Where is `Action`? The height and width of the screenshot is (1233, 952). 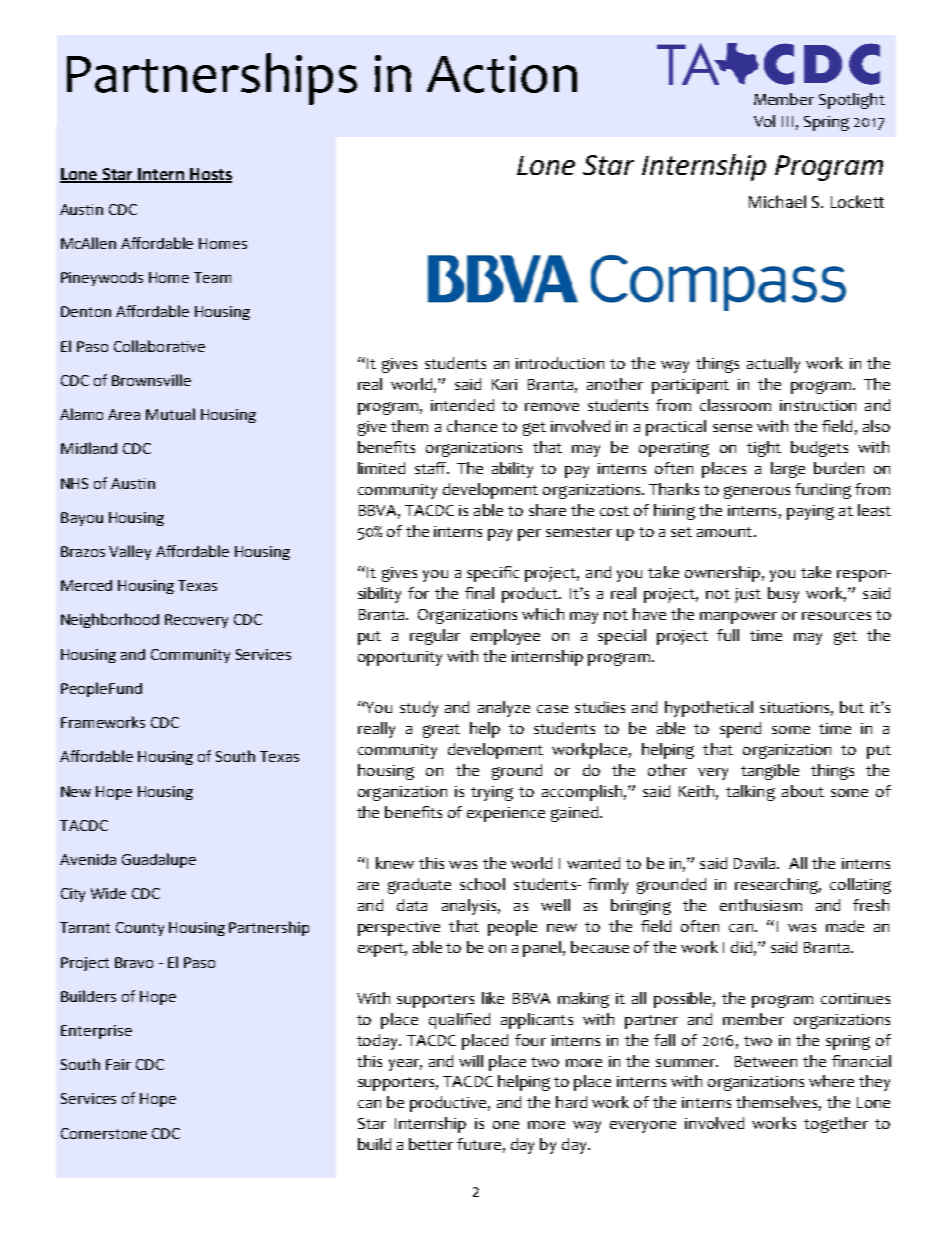
Action is located at coordinates (502, 74).
